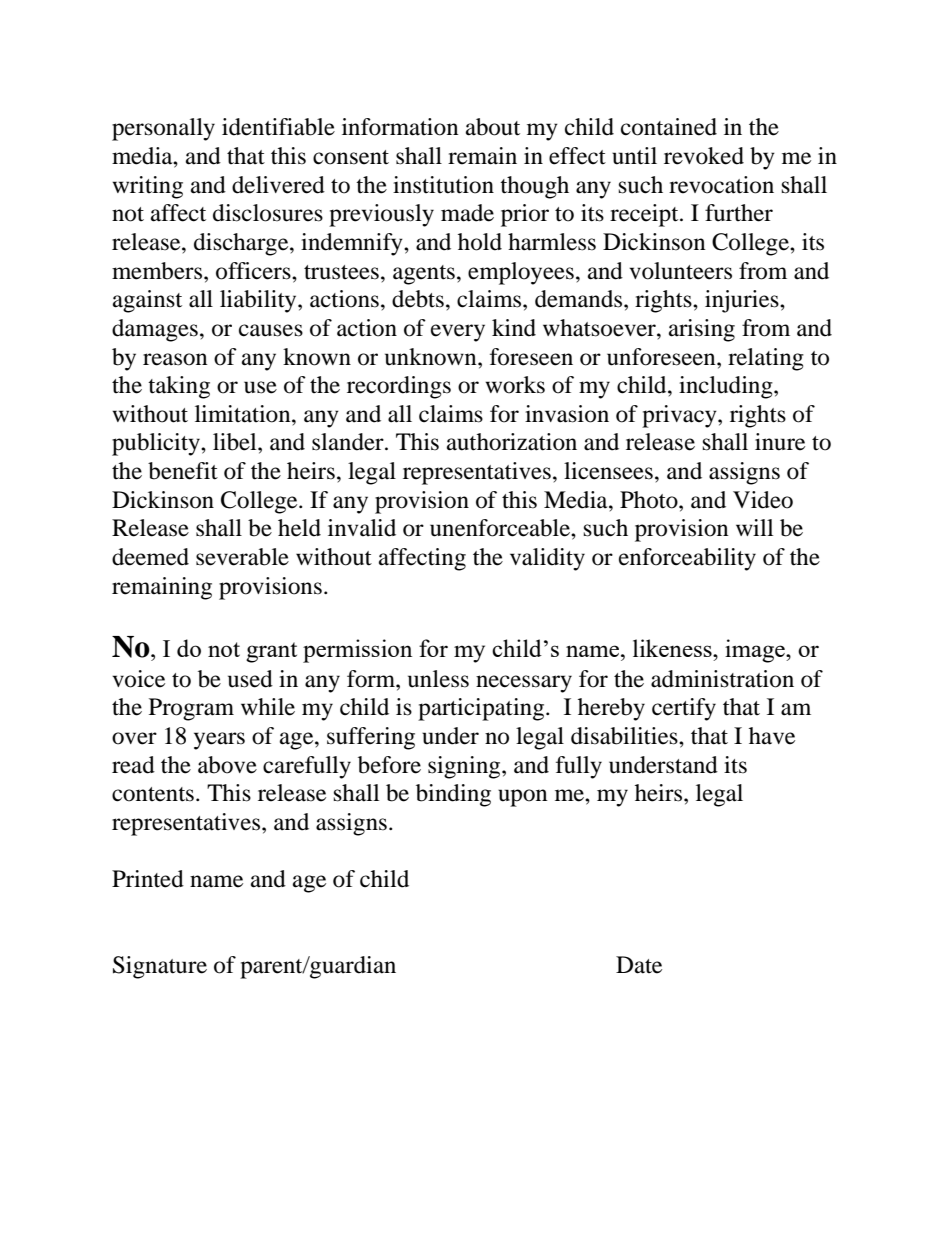 The width and height of the image is (952, 1233). What do you see at coordinates (443, 185) in the image?
I see `institution` at bounding box center [443, 185].
